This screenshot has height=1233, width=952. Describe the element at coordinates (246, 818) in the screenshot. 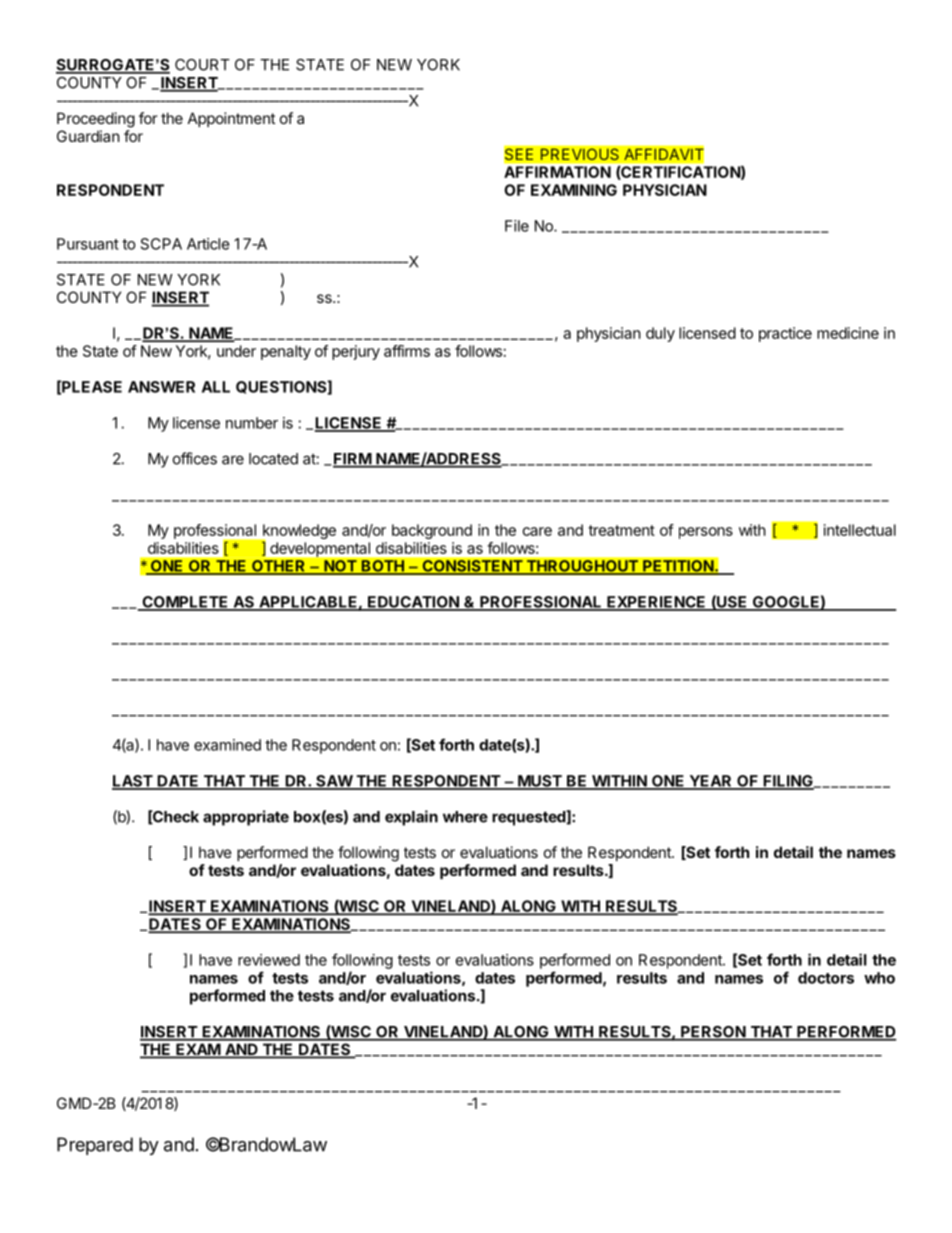

I see `appropriate` at that location.
